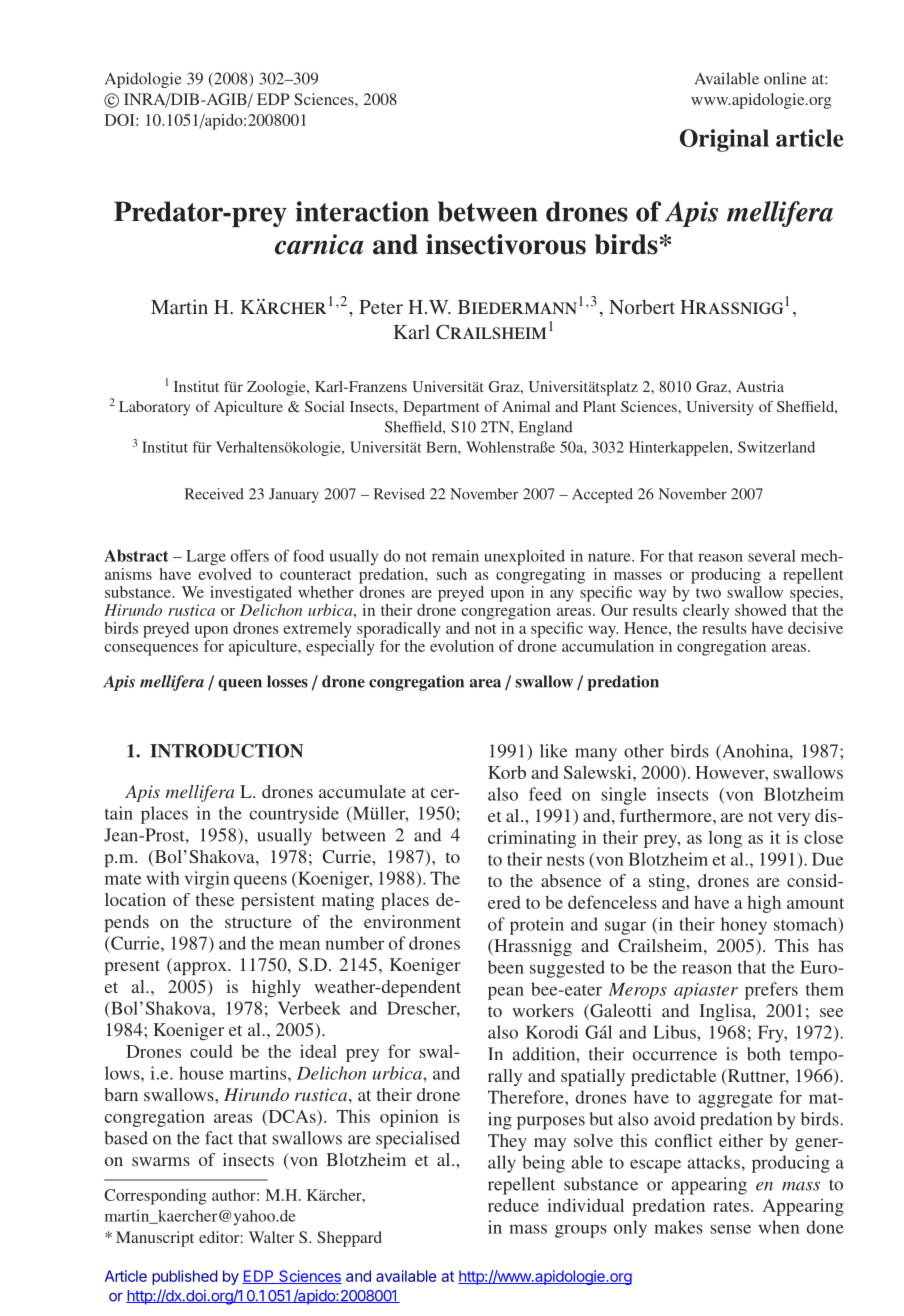  I want to click on reduce, so click(513, 1205).
